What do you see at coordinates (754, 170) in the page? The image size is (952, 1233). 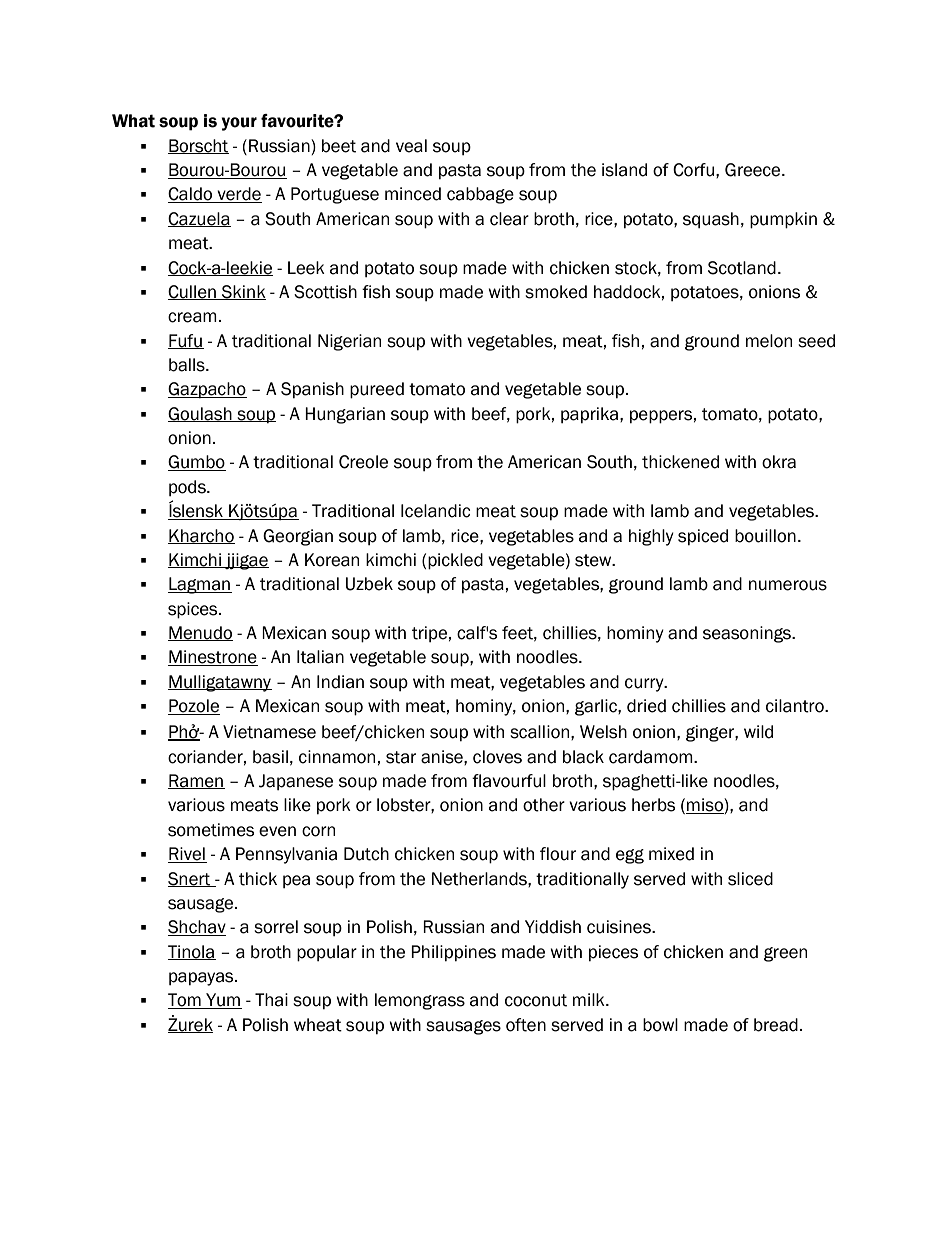 I see `Greece` at bounding box center [754, 170].
